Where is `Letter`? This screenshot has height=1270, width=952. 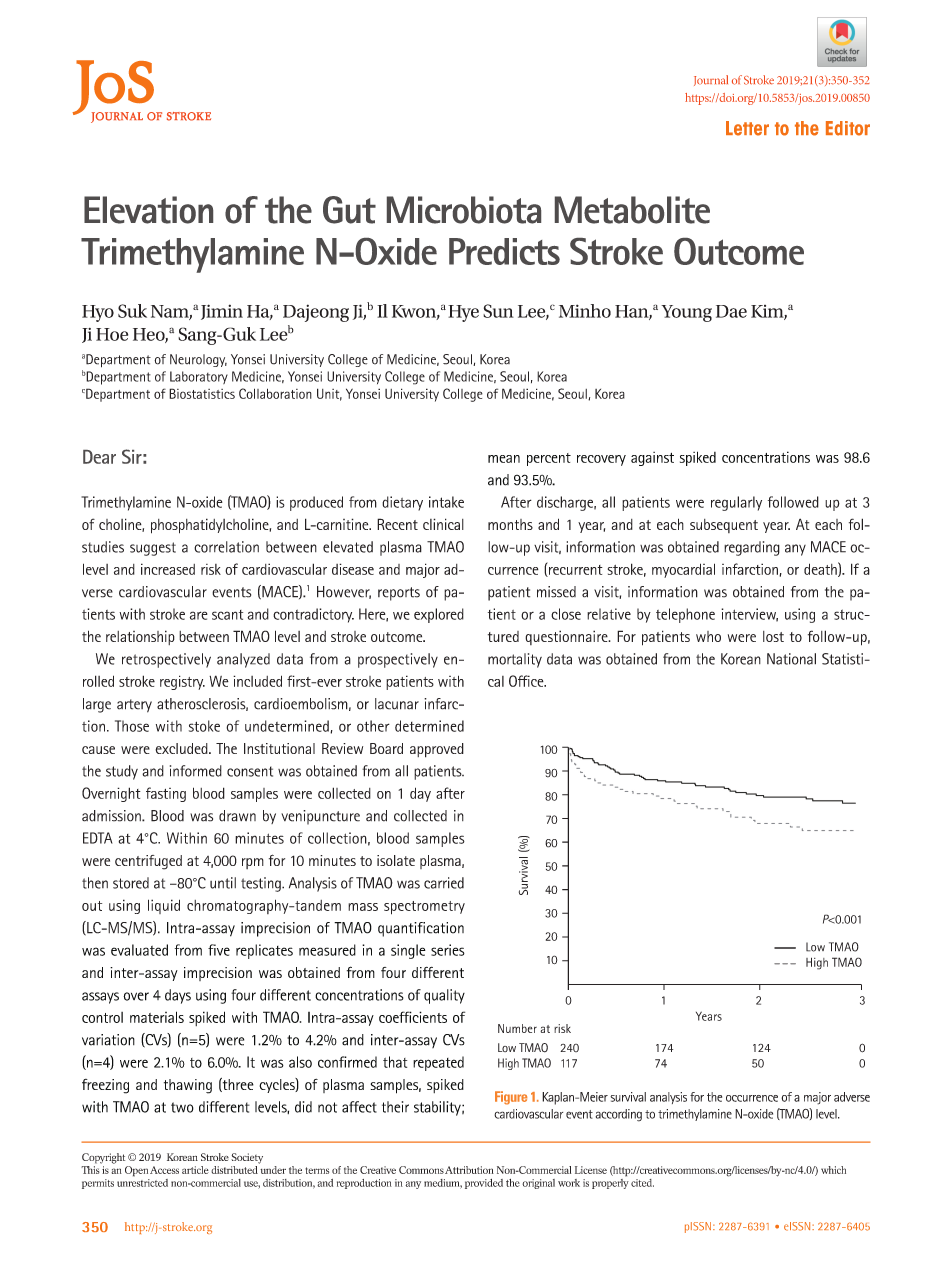
Letter is located at coordinates (747, 128).
